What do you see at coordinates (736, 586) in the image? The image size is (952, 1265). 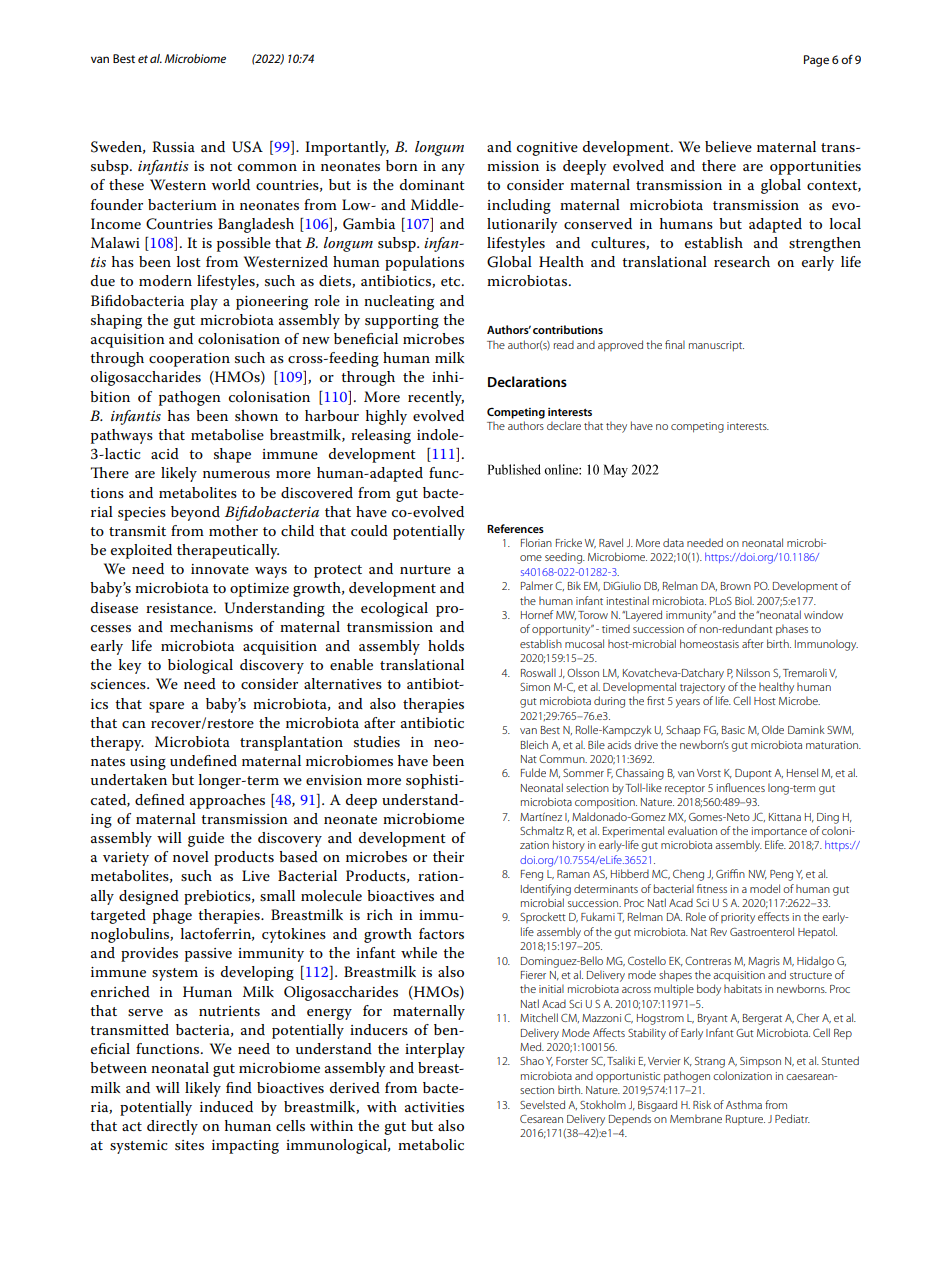 I see `Brown` at bounding box center [736, 586].
